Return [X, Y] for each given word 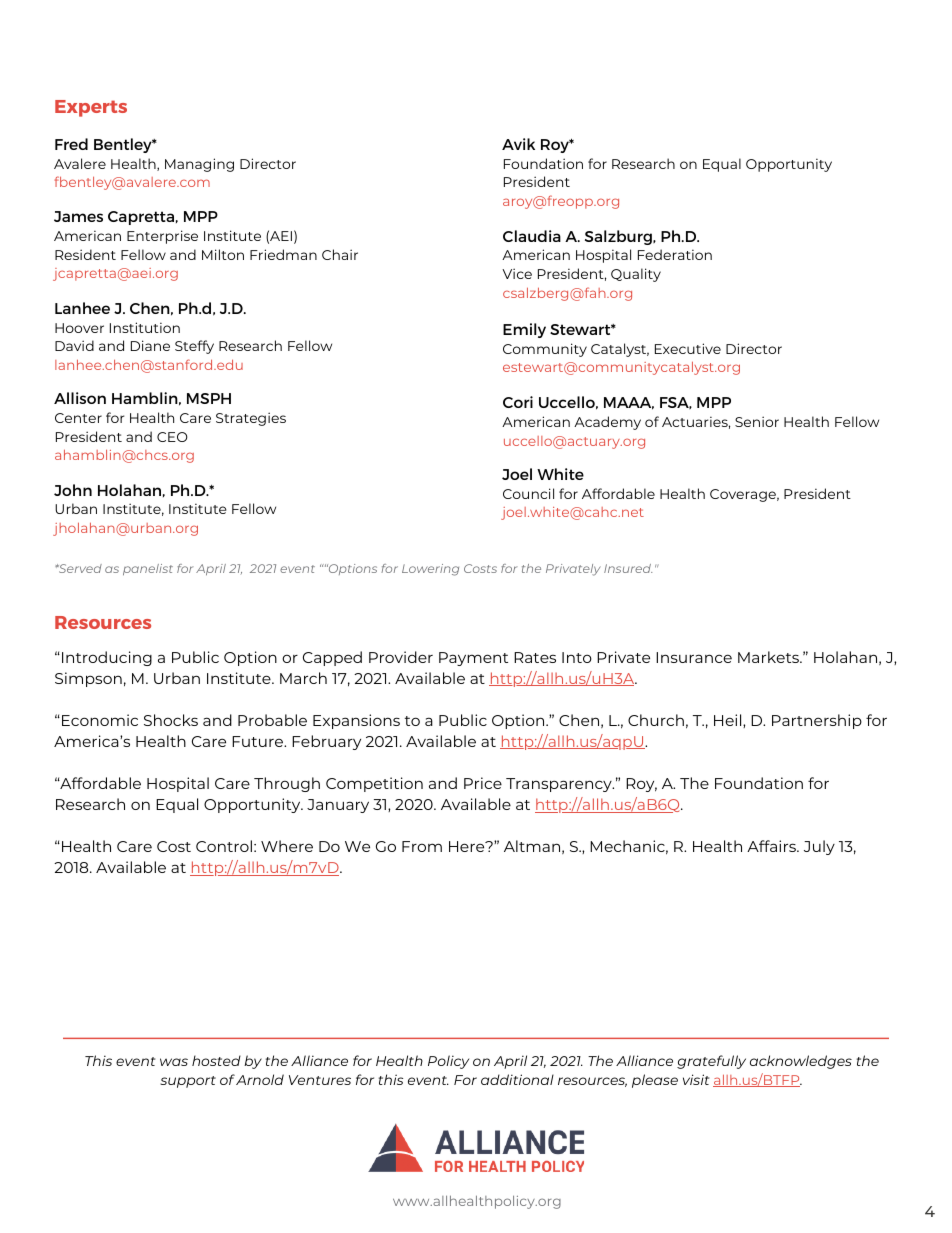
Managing [199, 165]
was [174, 1062]
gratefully [711, 1062]
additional [517, 1079]
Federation [675, 254]
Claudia [532, 236]
